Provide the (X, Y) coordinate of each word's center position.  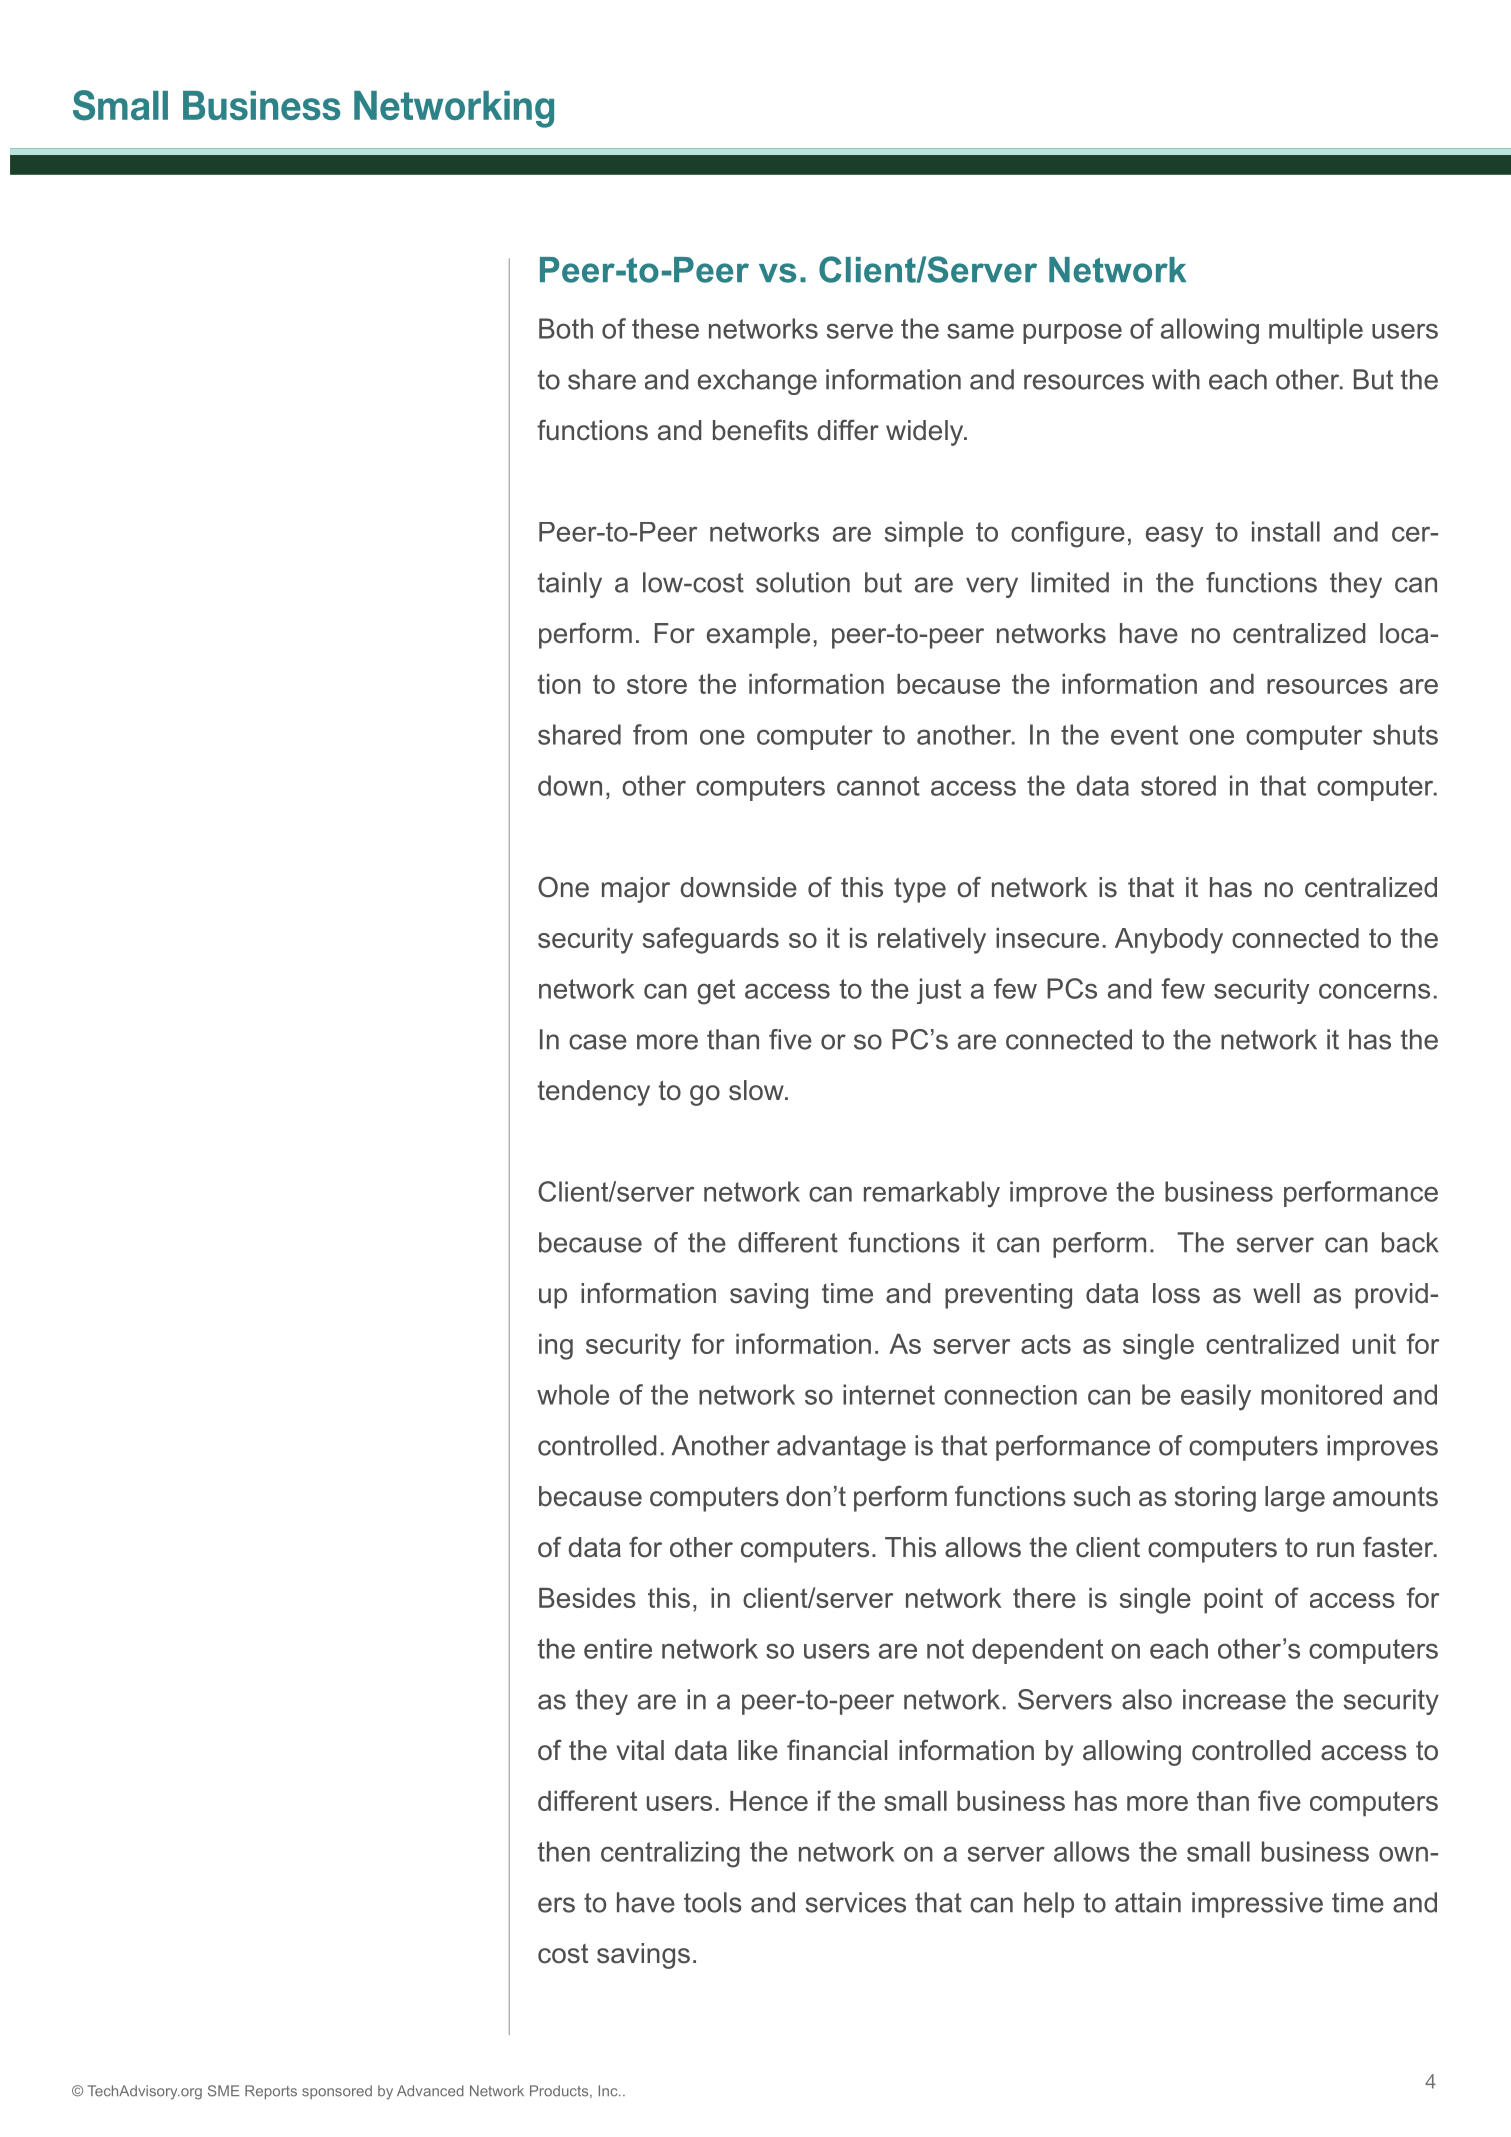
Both (566, 328)
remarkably (932, 1194)
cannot (878, 786)
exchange (757, 382)
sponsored (337, 2092)
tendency (594, 1093)
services (856, 1902)
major (636, 890)
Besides (587, 1598)
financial (837, 1750)
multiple (1316, 331)
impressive (1257, 1905)
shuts (1405, 734)
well (1276, 1293)
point (1233, 1601)
